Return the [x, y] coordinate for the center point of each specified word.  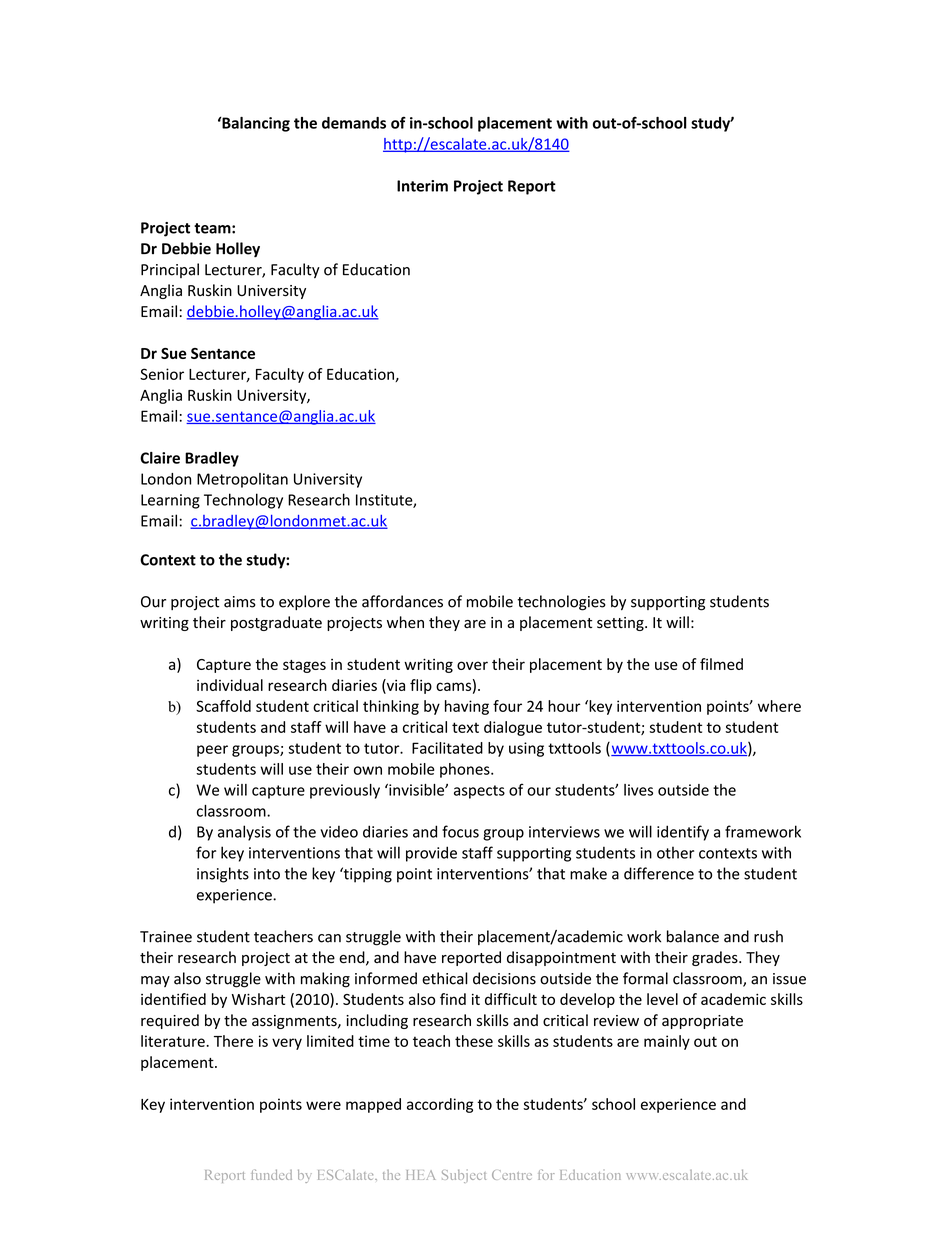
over [472, 665]
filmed [721, 664]
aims [240, 602]
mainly [667, 1042]
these [474, 1041]
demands [354, 123]
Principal [170, 270]
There [233, 1041]
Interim [422, 186]
